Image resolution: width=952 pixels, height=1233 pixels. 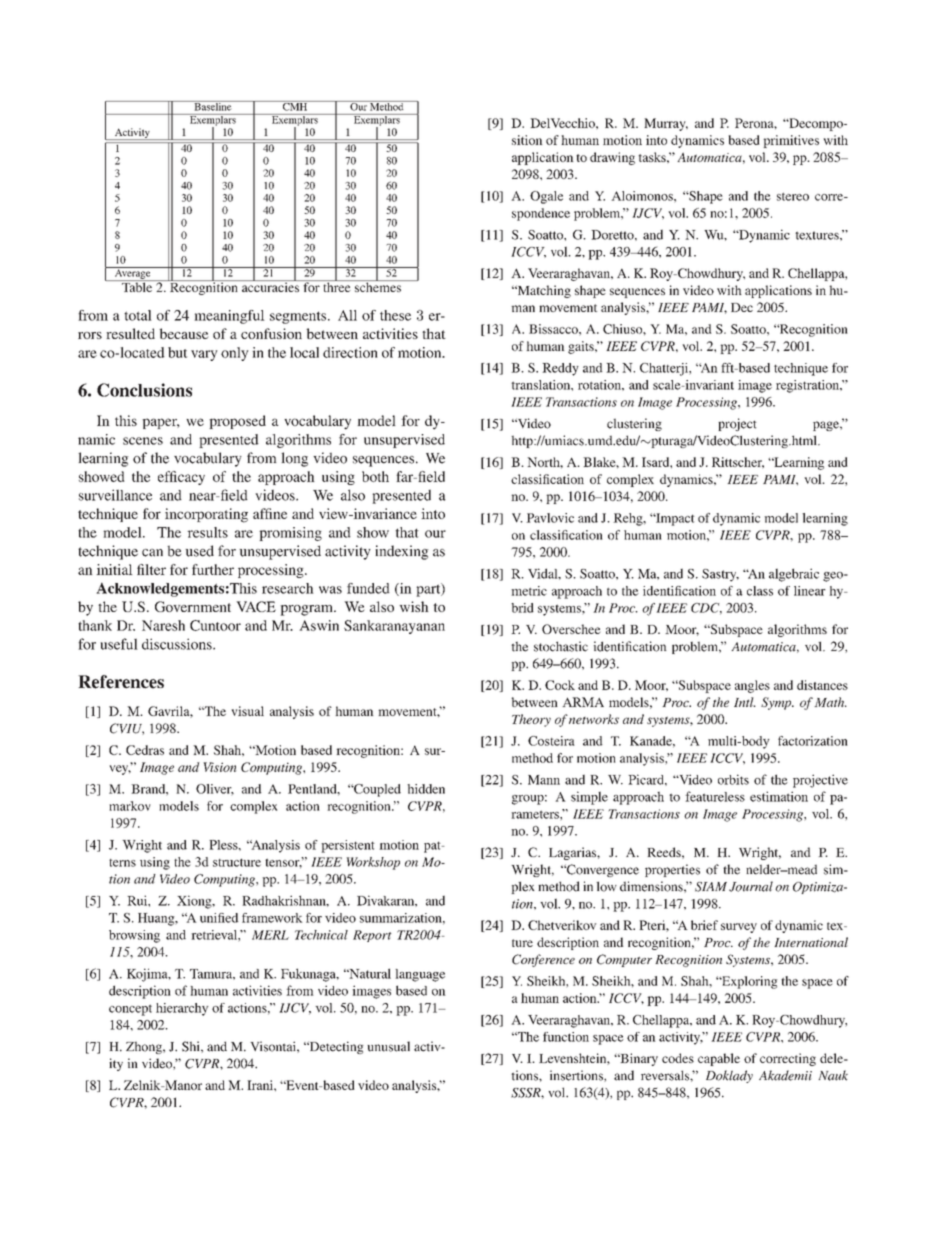 What do you see at coordinates (182, 1009) in the image?
I see `hierarchy` at bounding box center [182, 1009].
